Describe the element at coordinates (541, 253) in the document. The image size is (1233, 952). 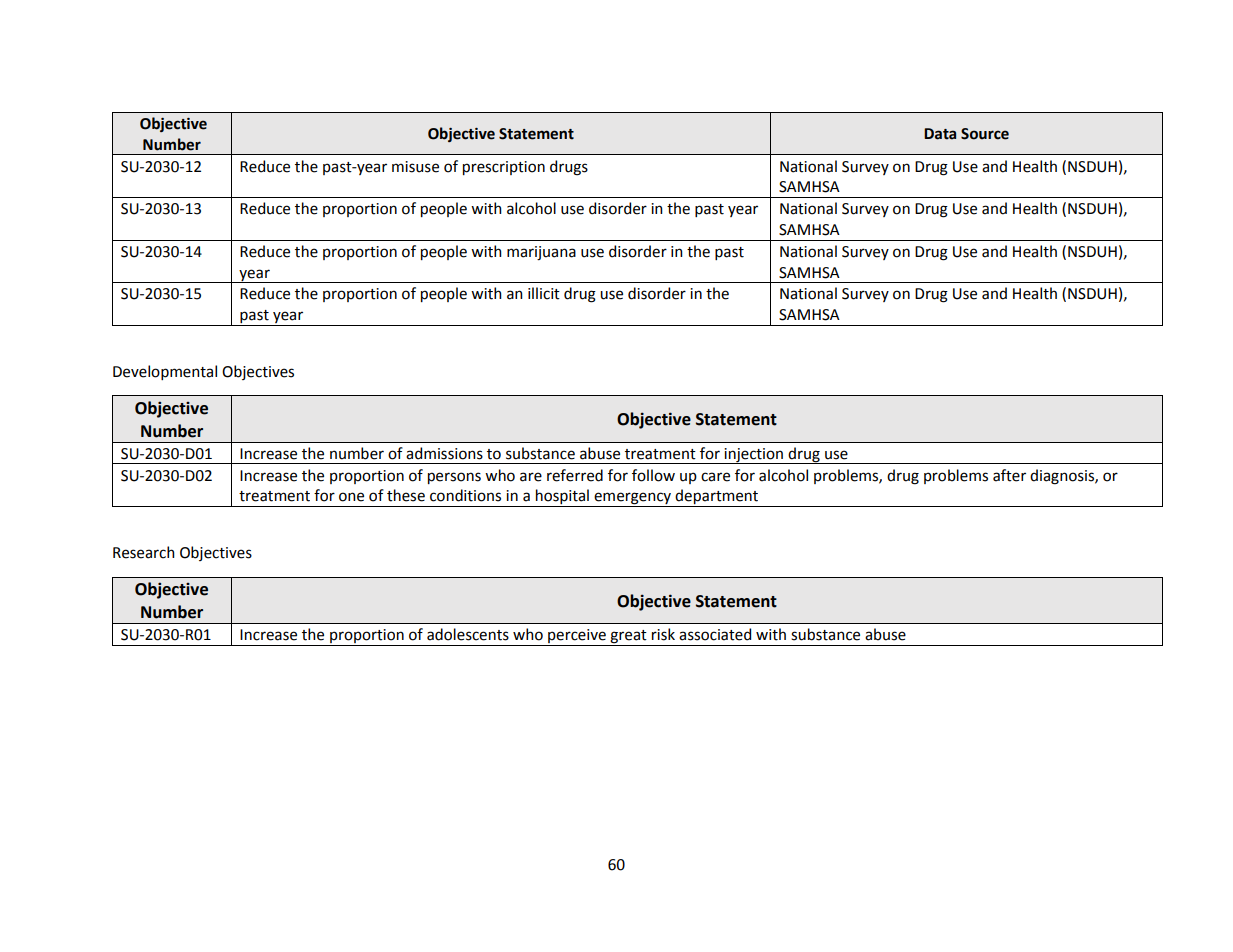
I see `marijuana` at that location.
